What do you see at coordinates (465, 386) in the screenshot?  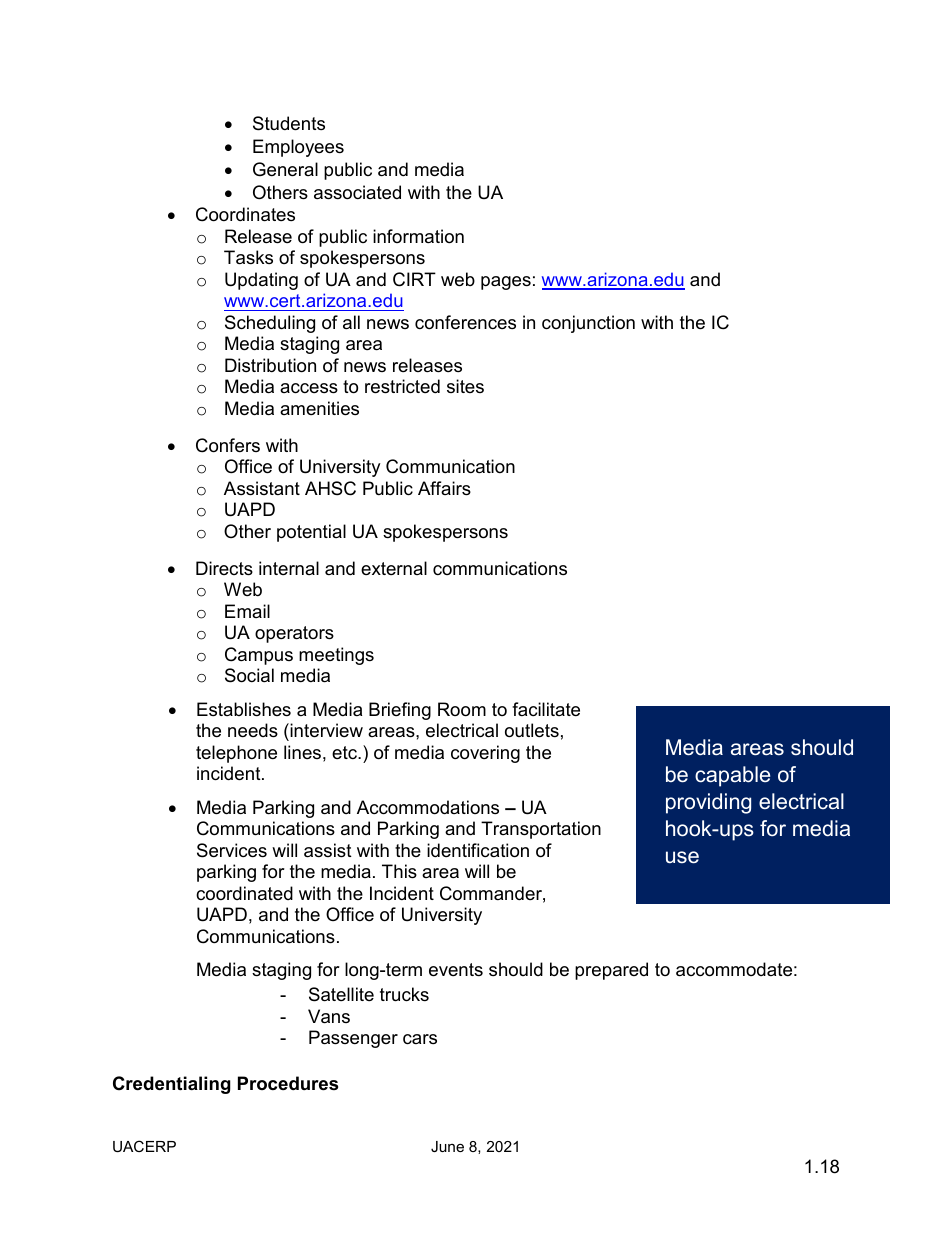 I see `sites` at bounding box center [465, 386].
